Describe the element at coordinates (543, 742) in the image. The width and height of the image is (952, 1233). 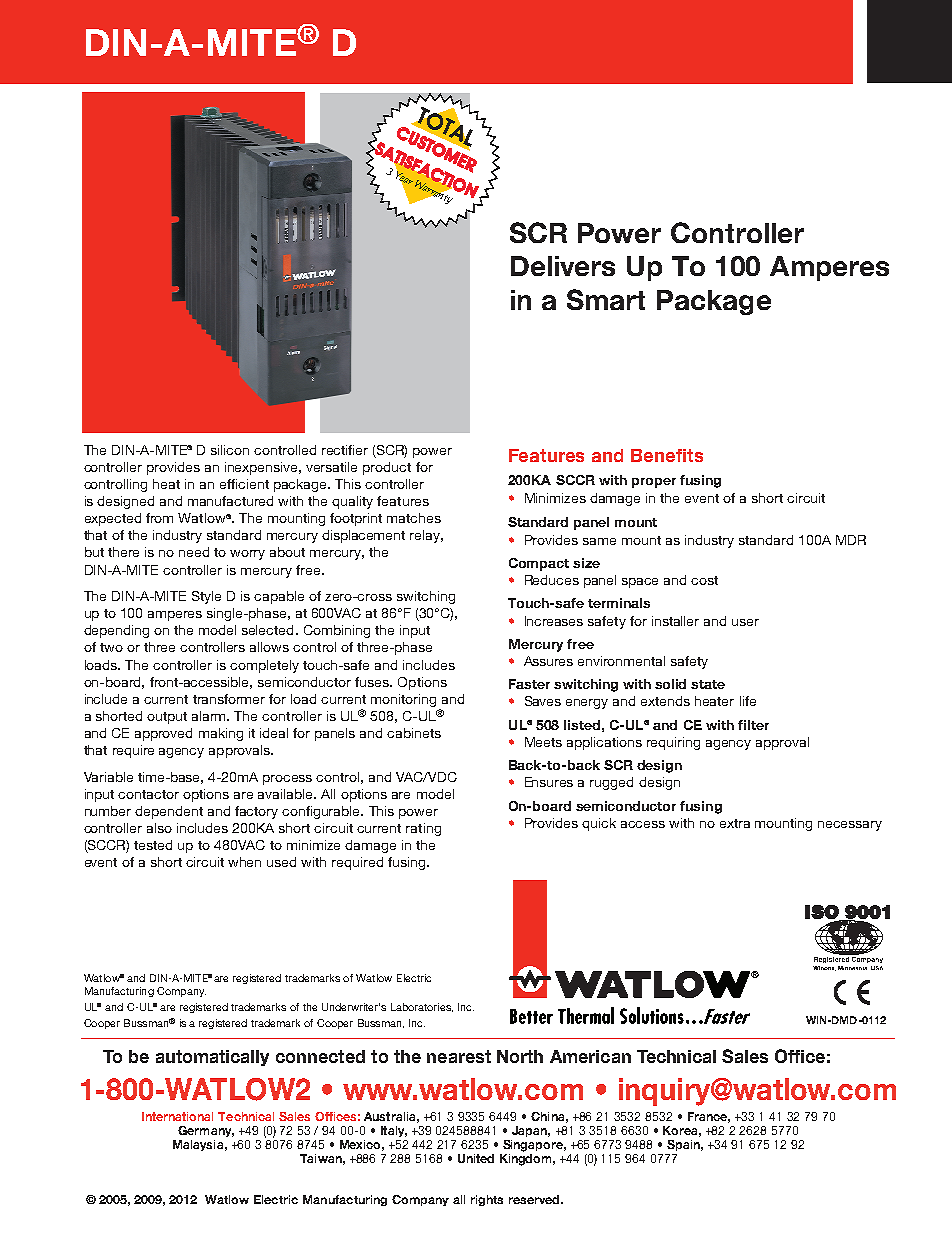
I see `Meets` at that location.
